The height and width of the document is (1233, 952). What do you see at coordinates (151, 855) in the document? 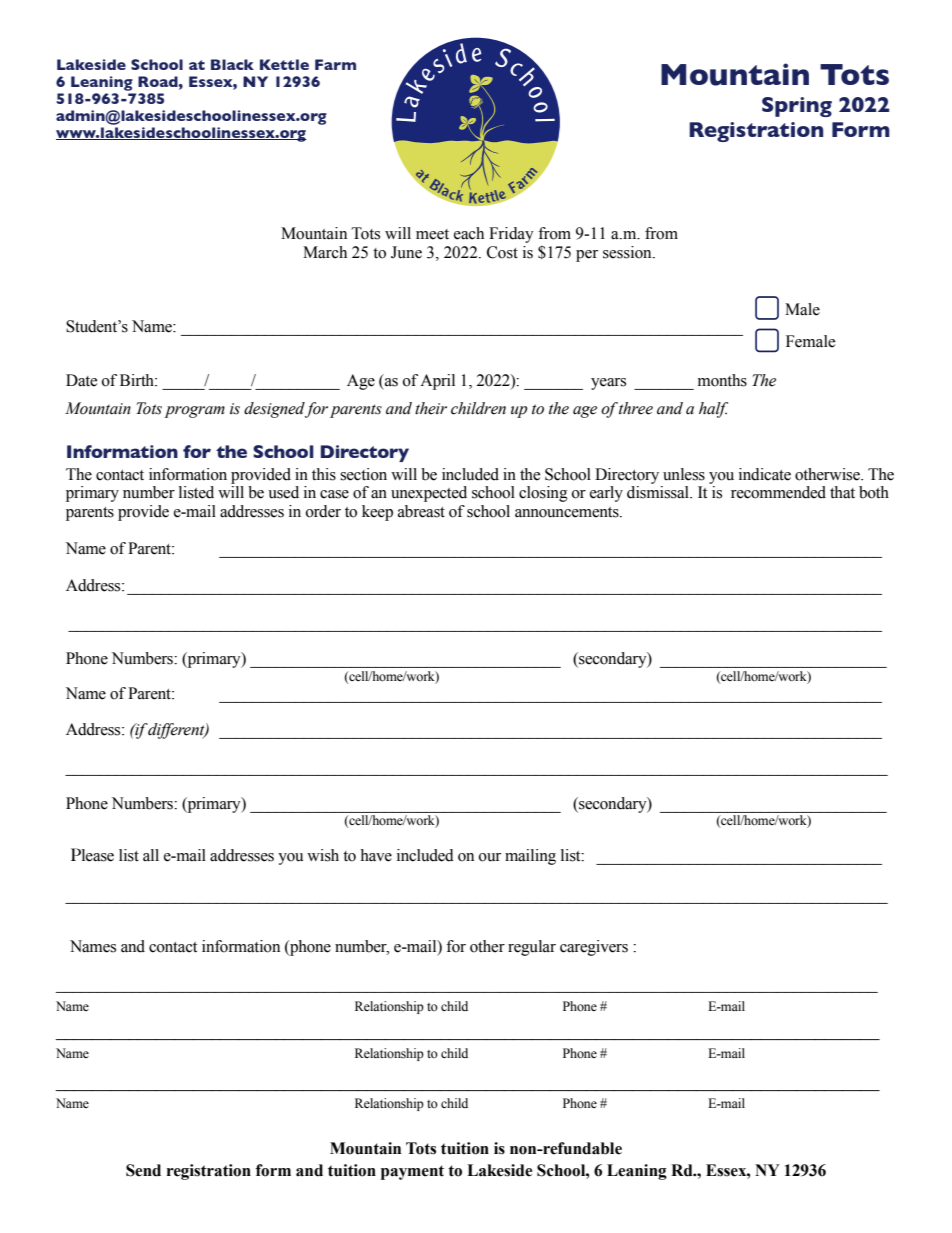
I see `all` at bounding box center [151, 855].
